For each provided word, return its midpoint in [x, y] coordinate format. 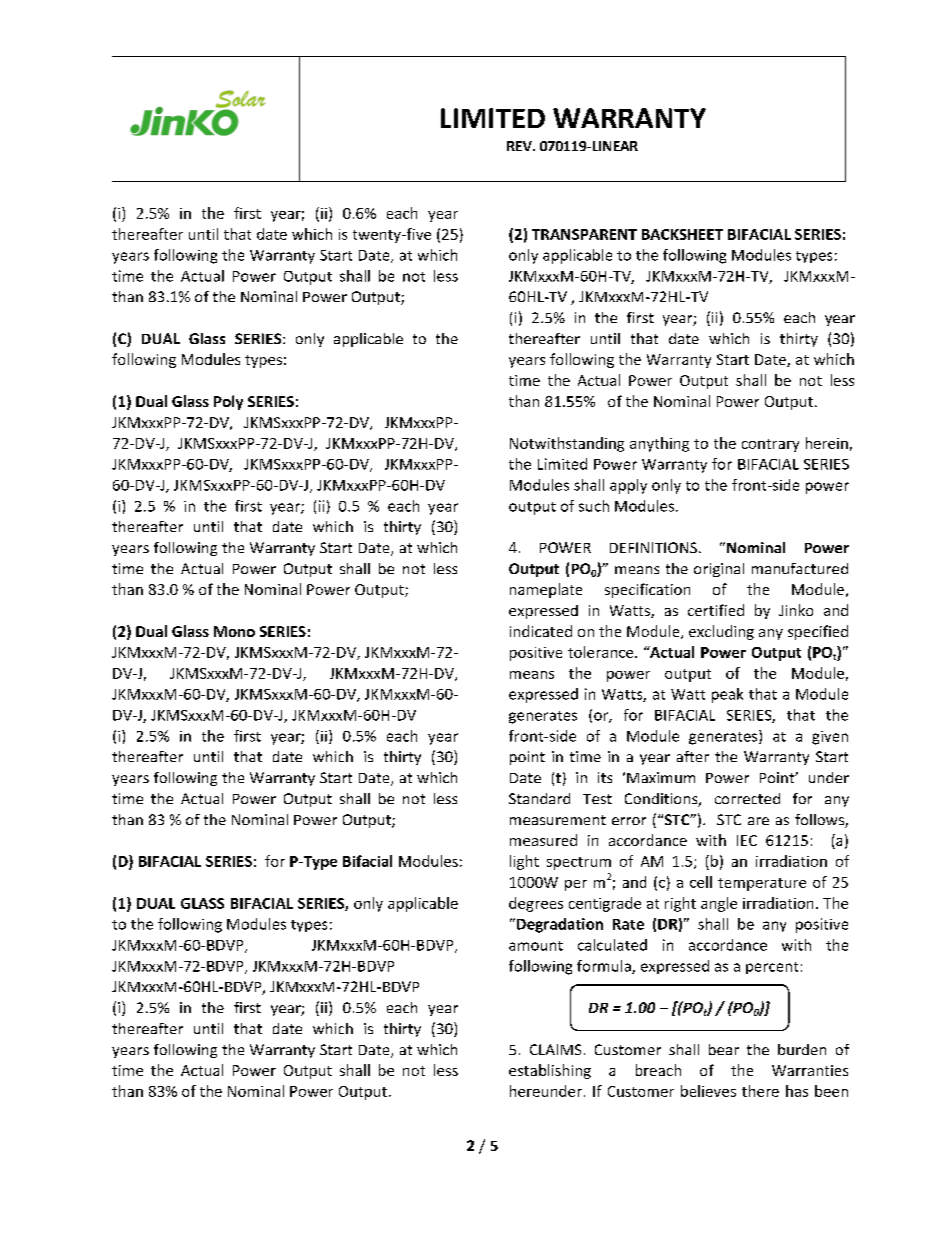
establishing [550, 1071]
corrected [747, 798]
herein [827, 443]
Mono [234, 631]
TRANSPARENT [584, 234]
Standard [539, 798]
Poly [228, 402]
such [594, 506]
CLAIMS [555, 1049]
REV [520, 146]
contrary [770, 445]
